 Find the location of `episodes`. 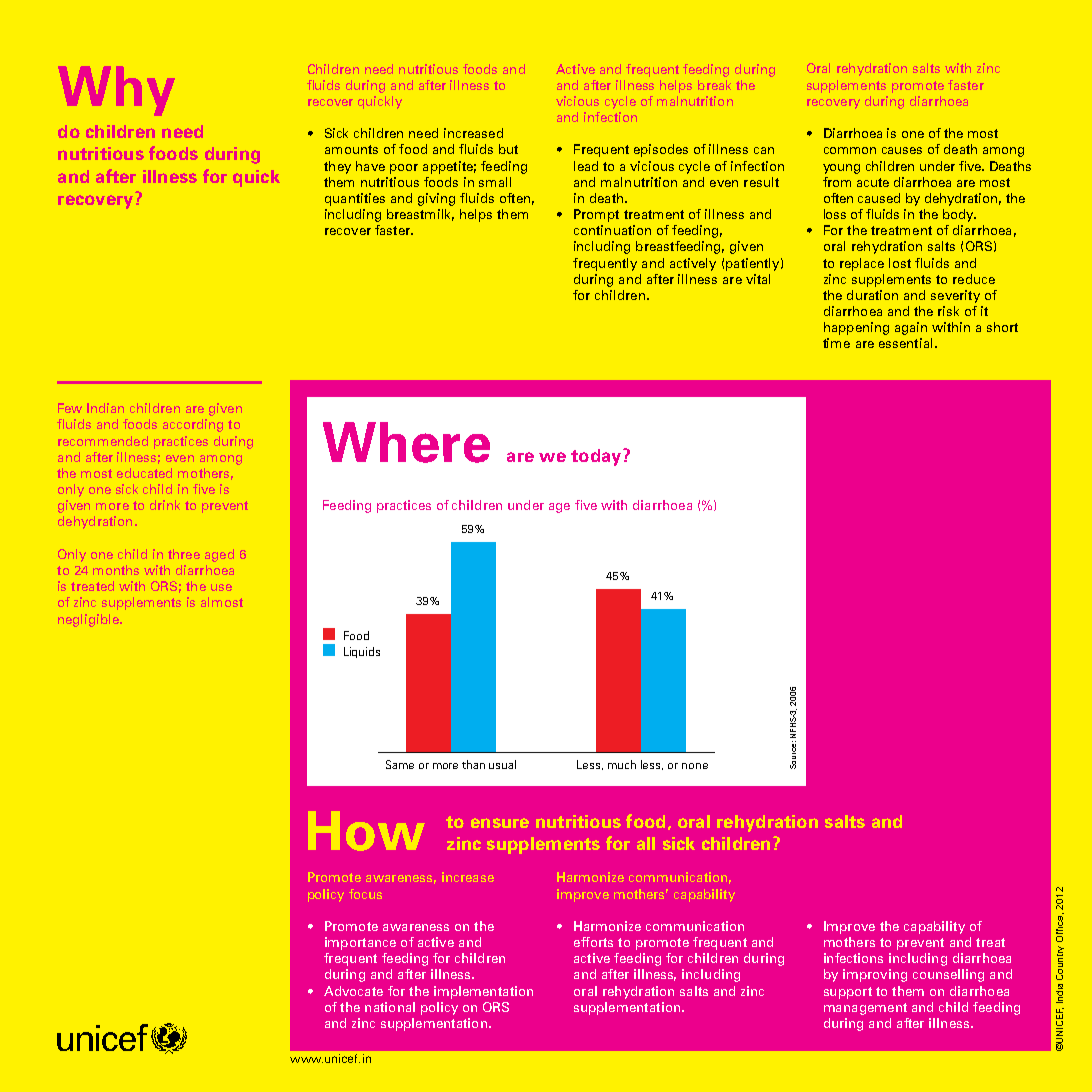

episodes is located at coordinates (661, 150).
